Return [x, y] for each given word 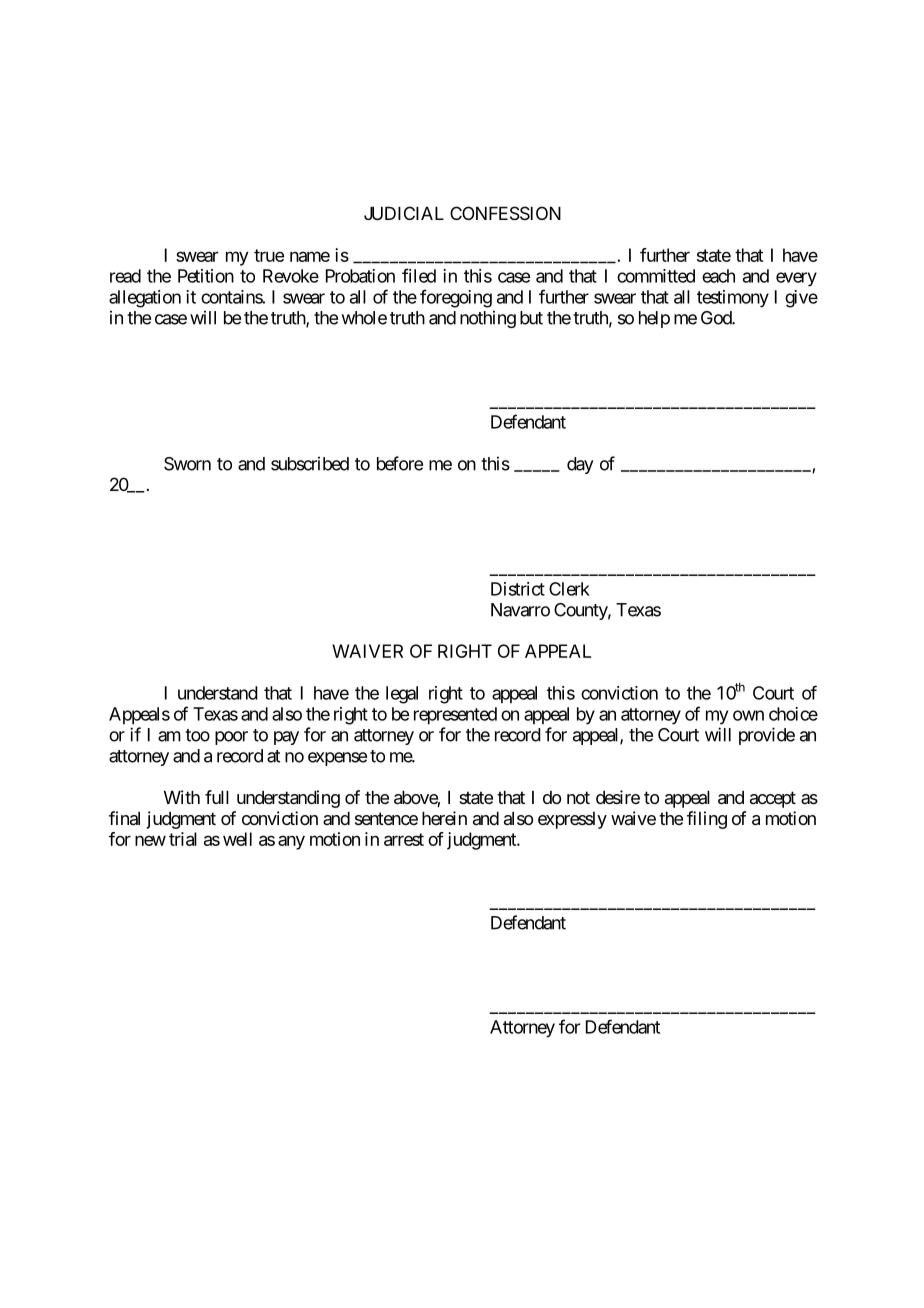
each [718, 276]
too [197, 735]
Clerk [569, 589]
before [400, 463]
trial [183, 839]
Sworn [187, 464]
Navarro [520, 610]
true [269, 255]
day [580, 465]
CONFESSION [505, 213]
